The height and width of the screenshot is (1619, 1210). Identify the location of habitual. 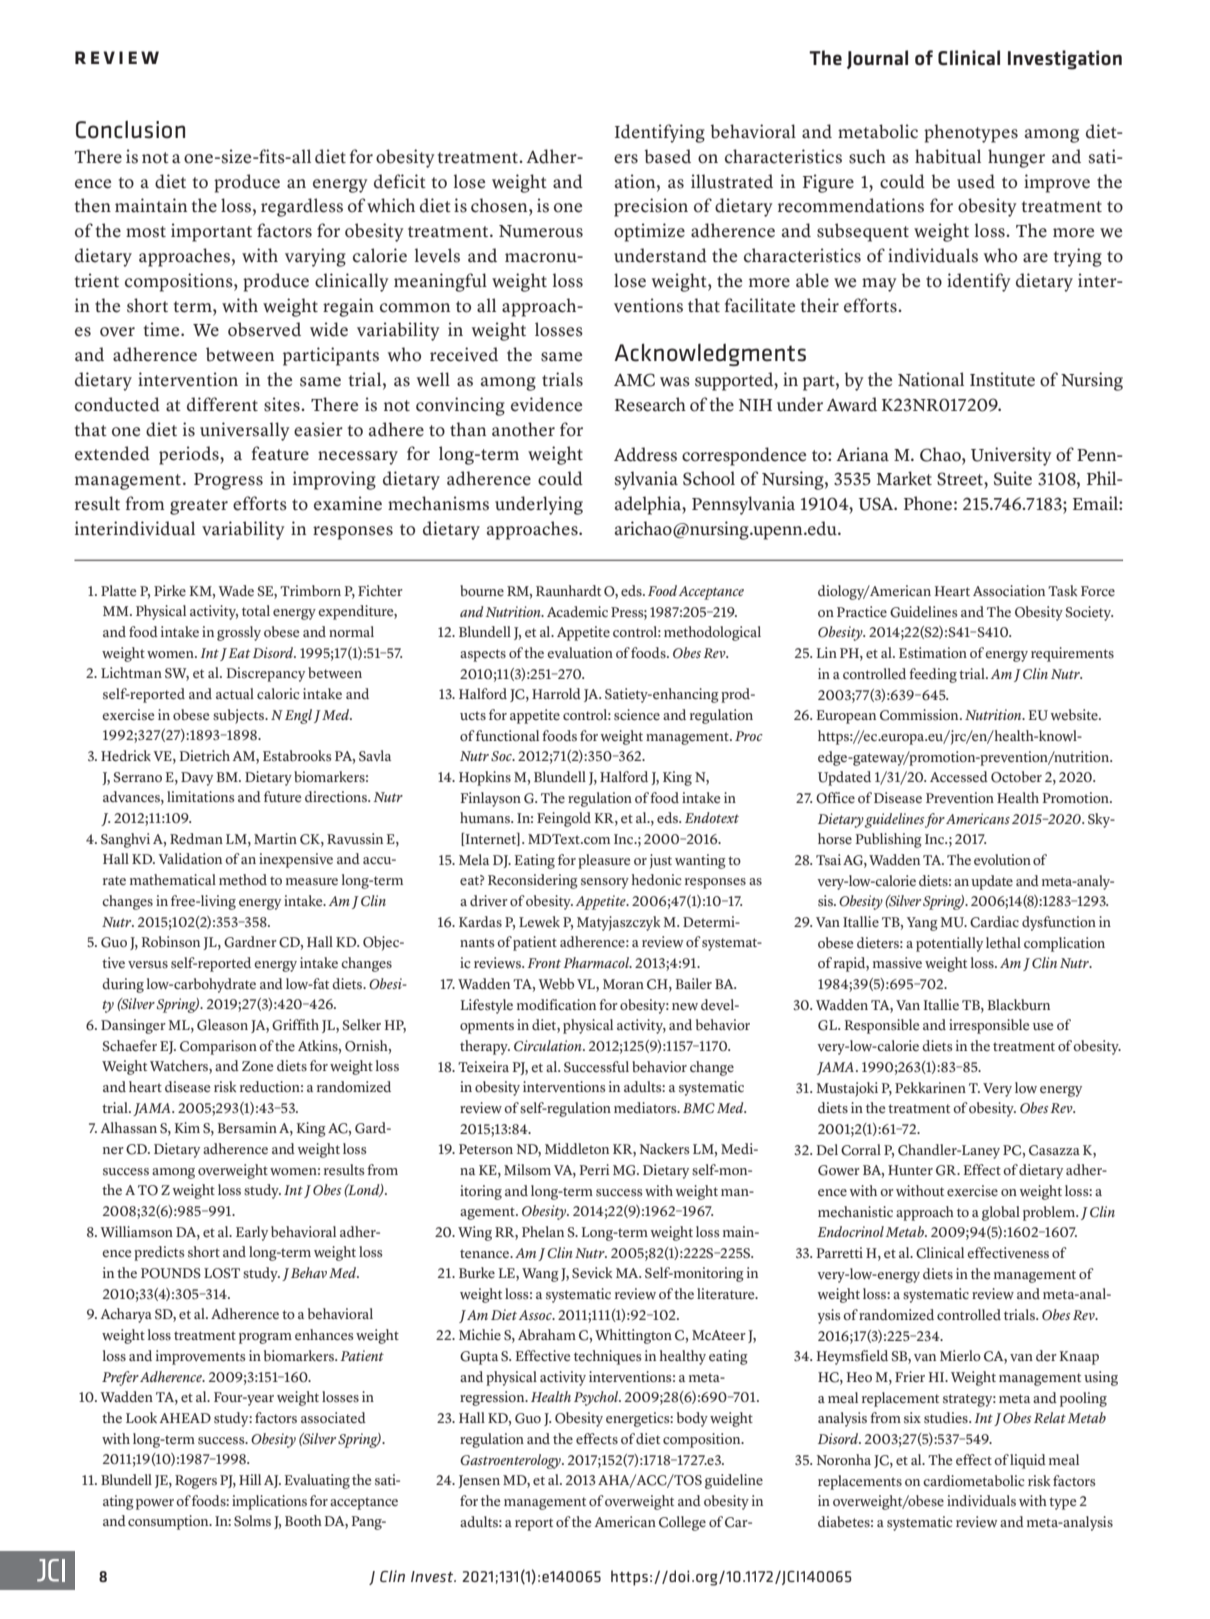
(948, 156).
